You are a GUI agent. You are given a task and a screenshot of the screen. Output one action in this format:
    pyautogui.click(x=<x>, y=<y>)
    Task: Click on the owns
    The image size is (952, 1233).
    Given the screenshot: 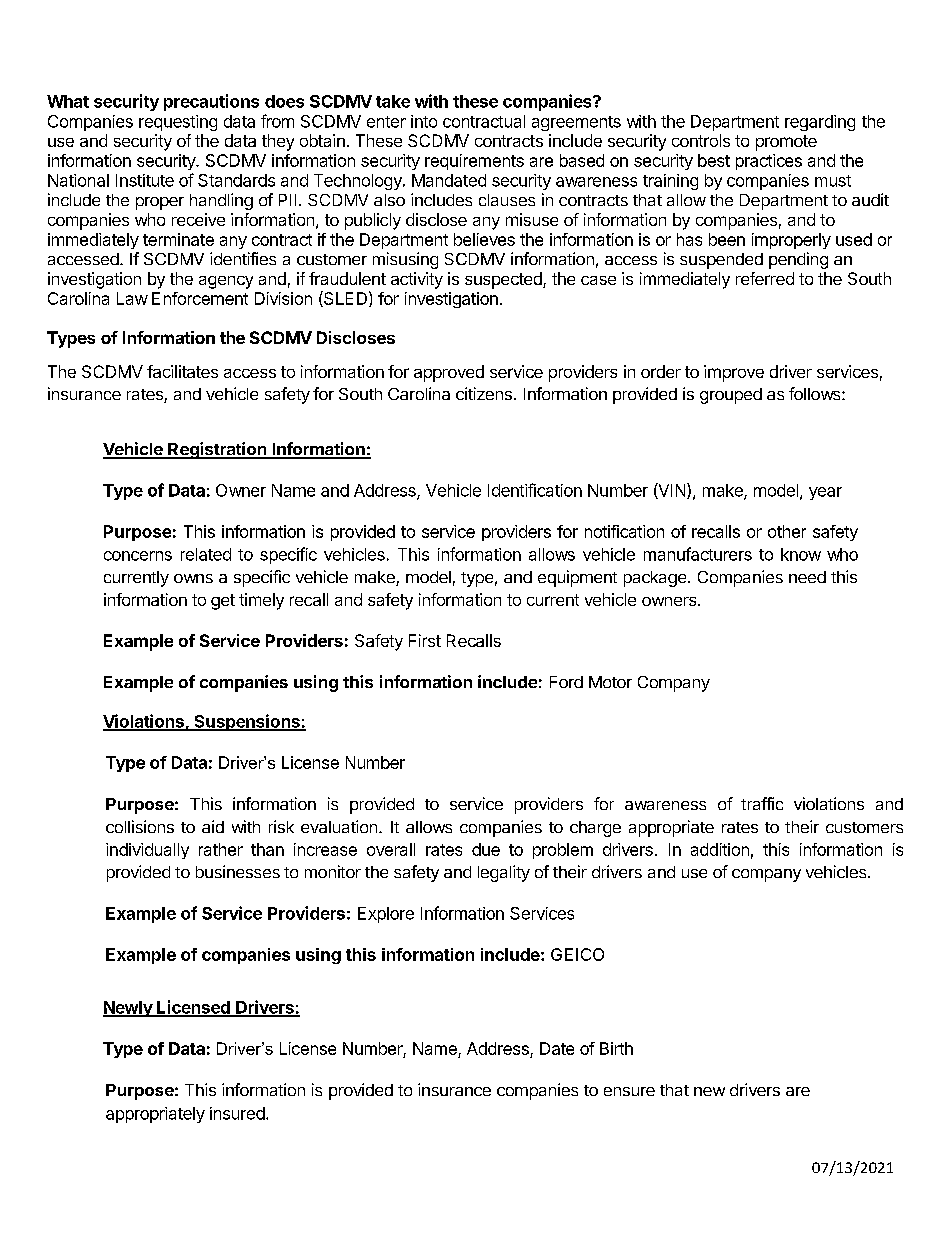 What is the action you would take?
    pyautogui.click(x=193, y=578)
